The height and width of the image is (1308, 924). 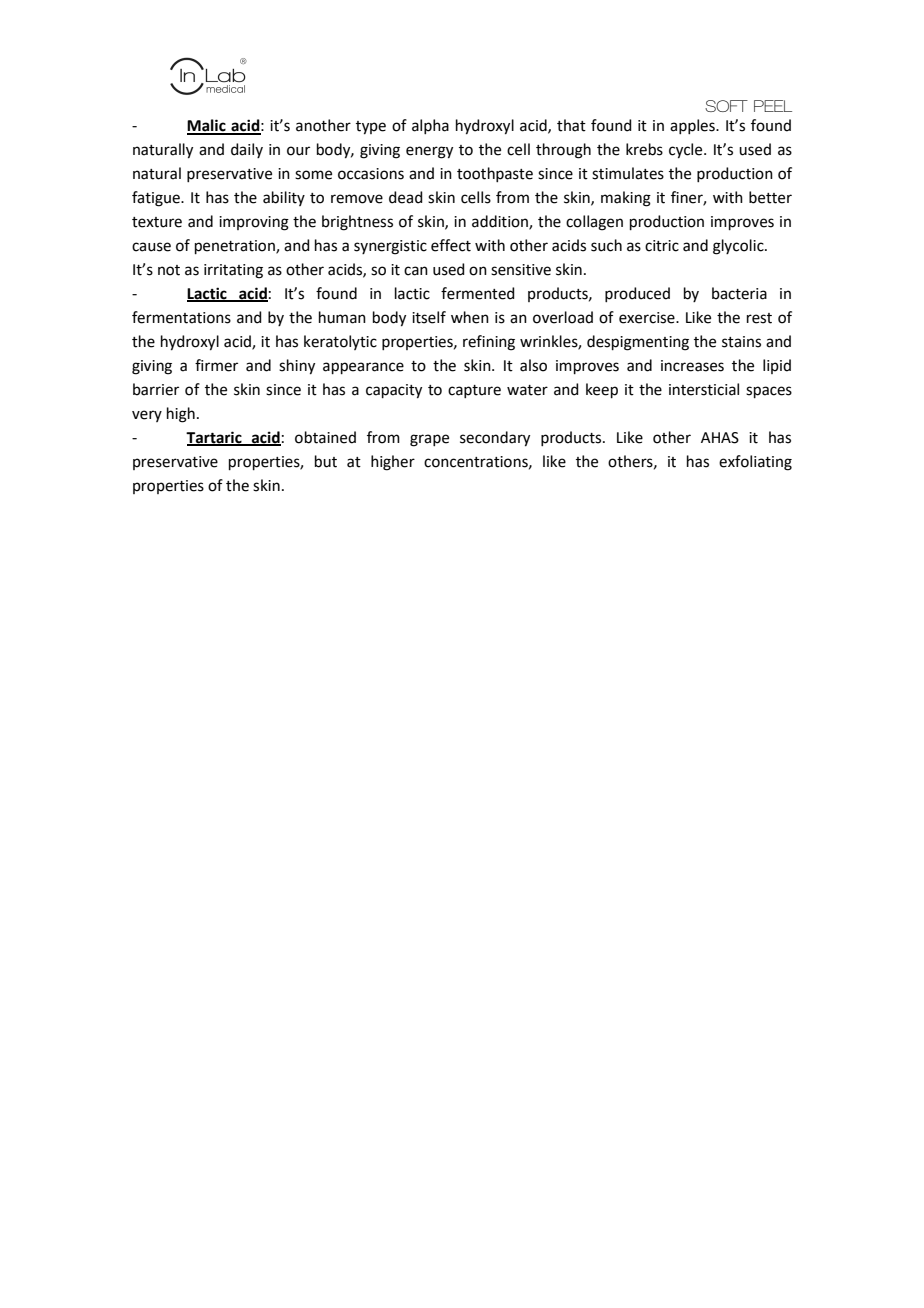 What do you see at coordinates (215, 438) in the image?
I see `Tartaric` at bounding box center [215, 438].
